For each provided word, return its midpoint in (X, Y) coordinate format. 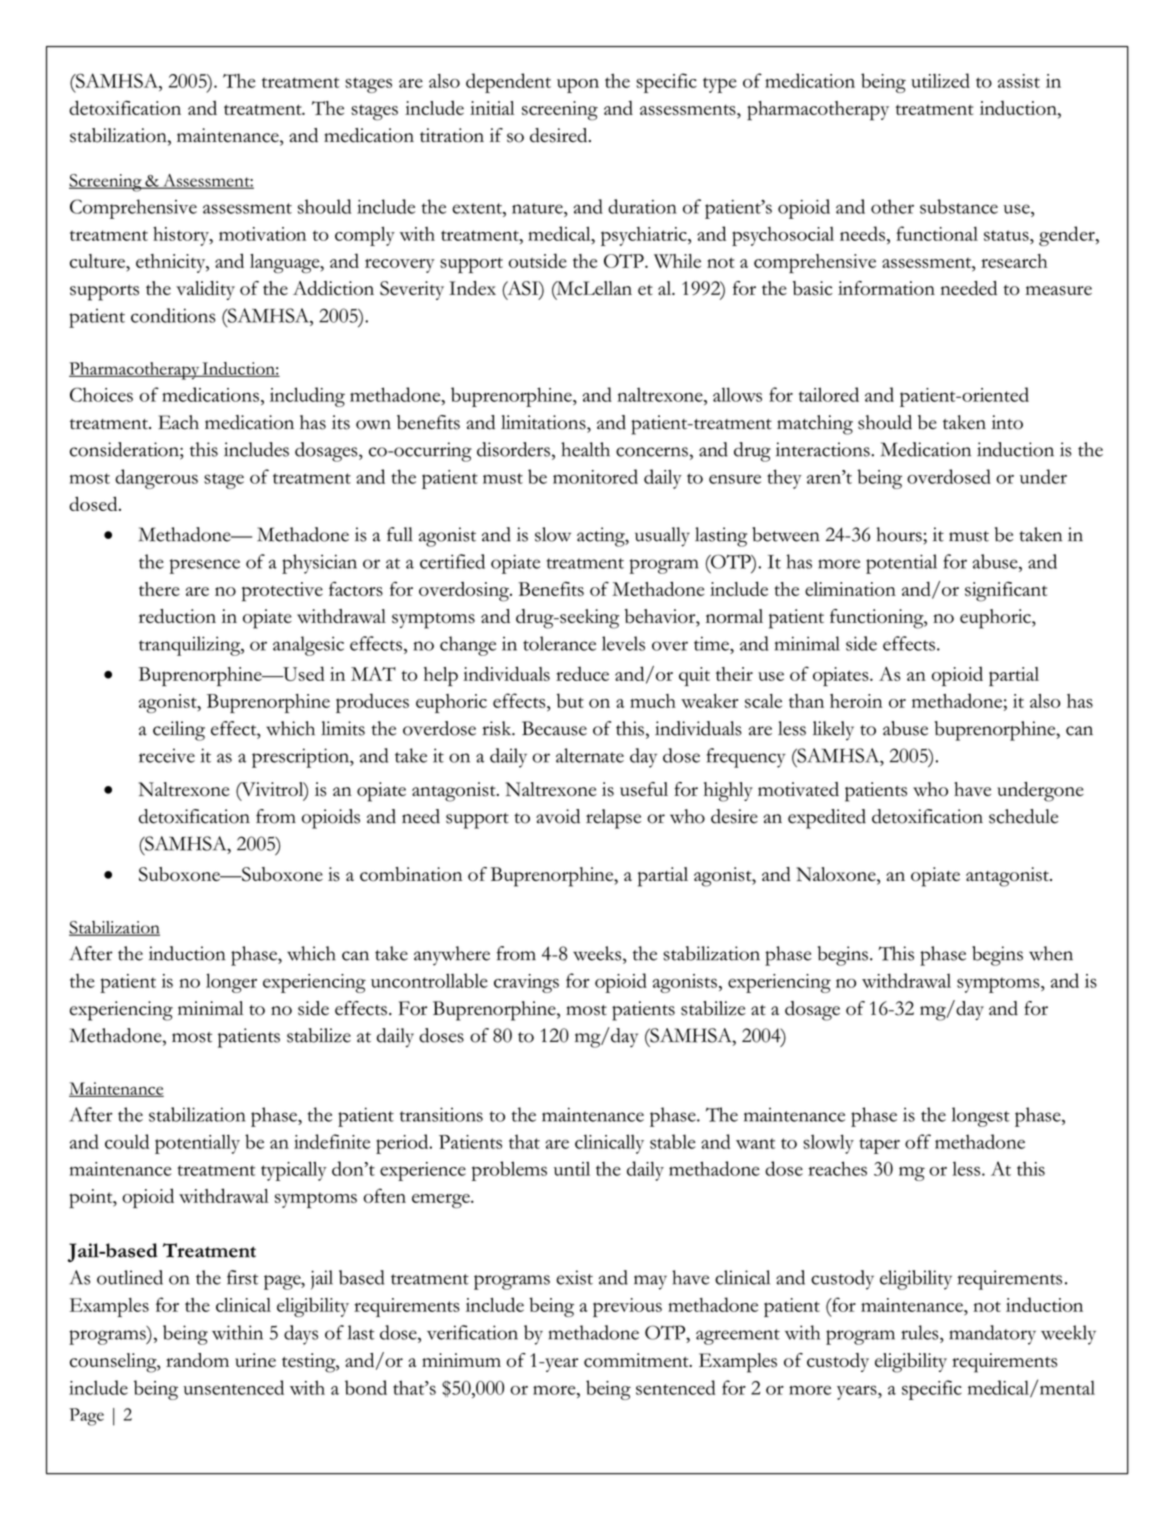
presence (204, 566)
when (1051, 953)
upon (578, 85)
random (197, 1360)
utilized (940, 80)
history (182, 236)
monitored (595, 476)
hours (900, 534)
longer (231, 983)
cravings (526, 983)
